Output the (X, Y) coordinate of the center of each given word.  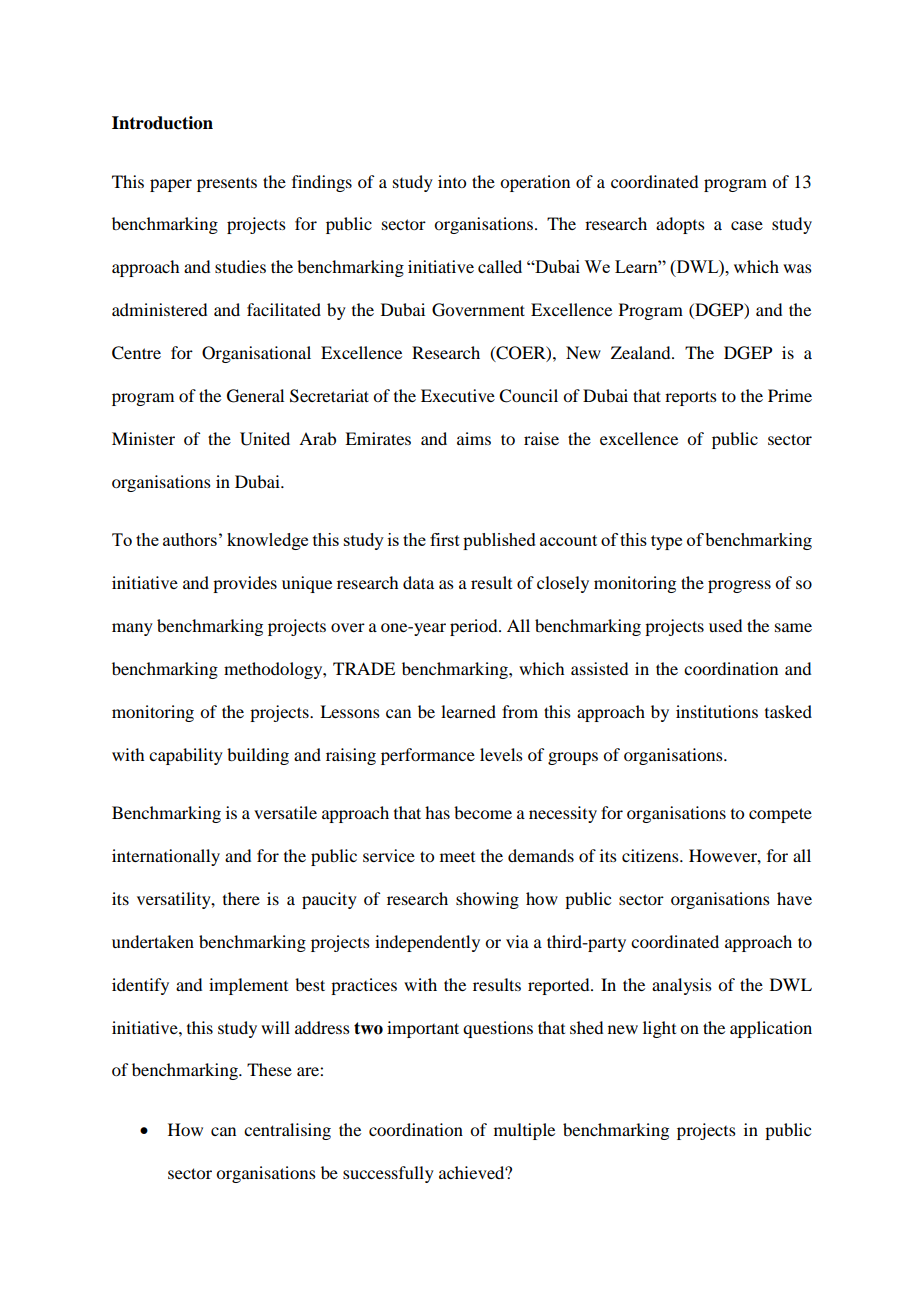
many (132, 629)
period (475, 627)
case (747, 225)
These (269, 1069)
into (452, 181)
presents (227, 185)
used (725, 625)
